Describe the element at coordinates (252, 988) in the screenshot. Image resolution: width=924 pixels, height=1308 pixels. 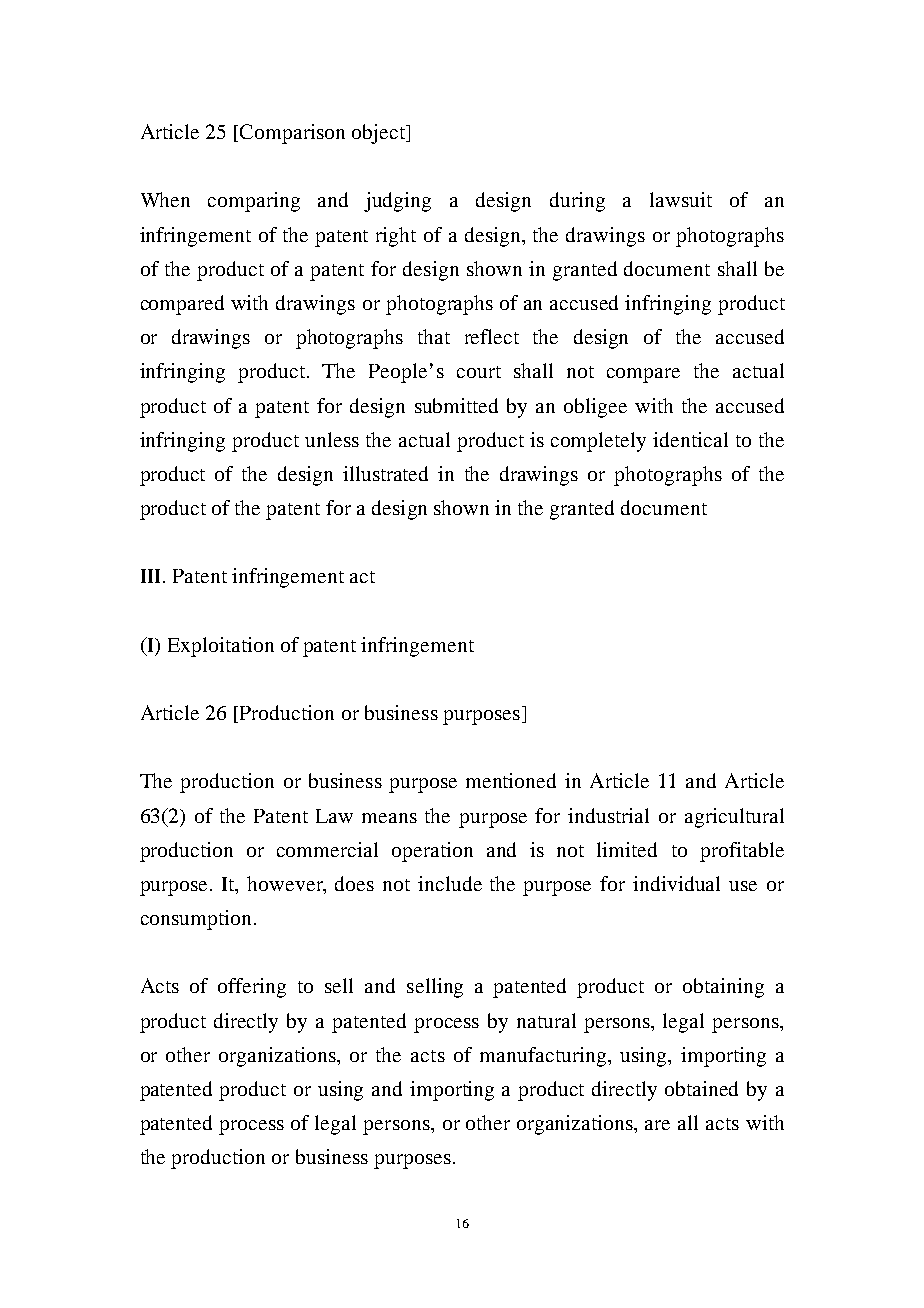
I see `offering` at that location.
